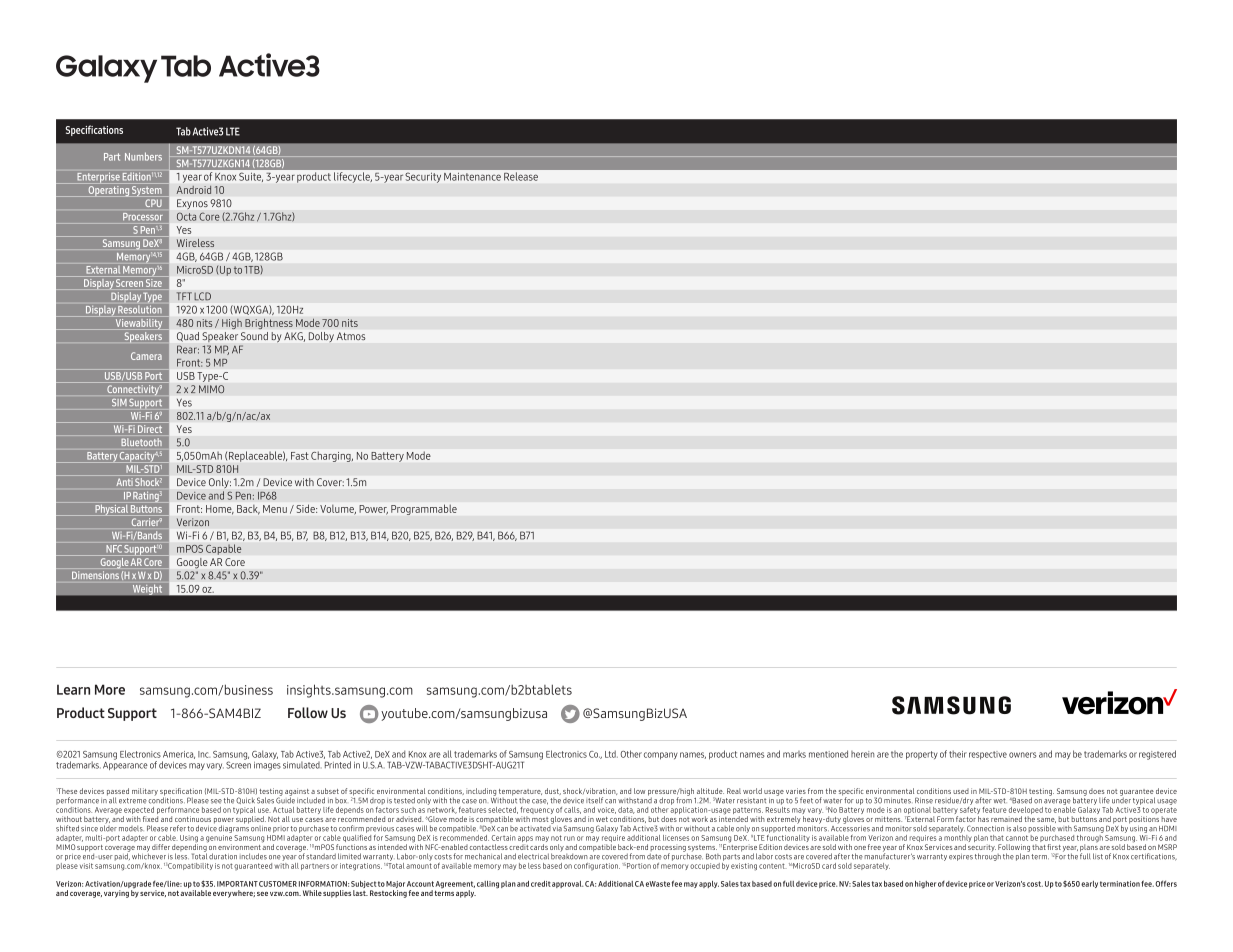  What do you see at coordinates (332, 457) in the page?
I see `Charging` at bounding box center [332, 457].
